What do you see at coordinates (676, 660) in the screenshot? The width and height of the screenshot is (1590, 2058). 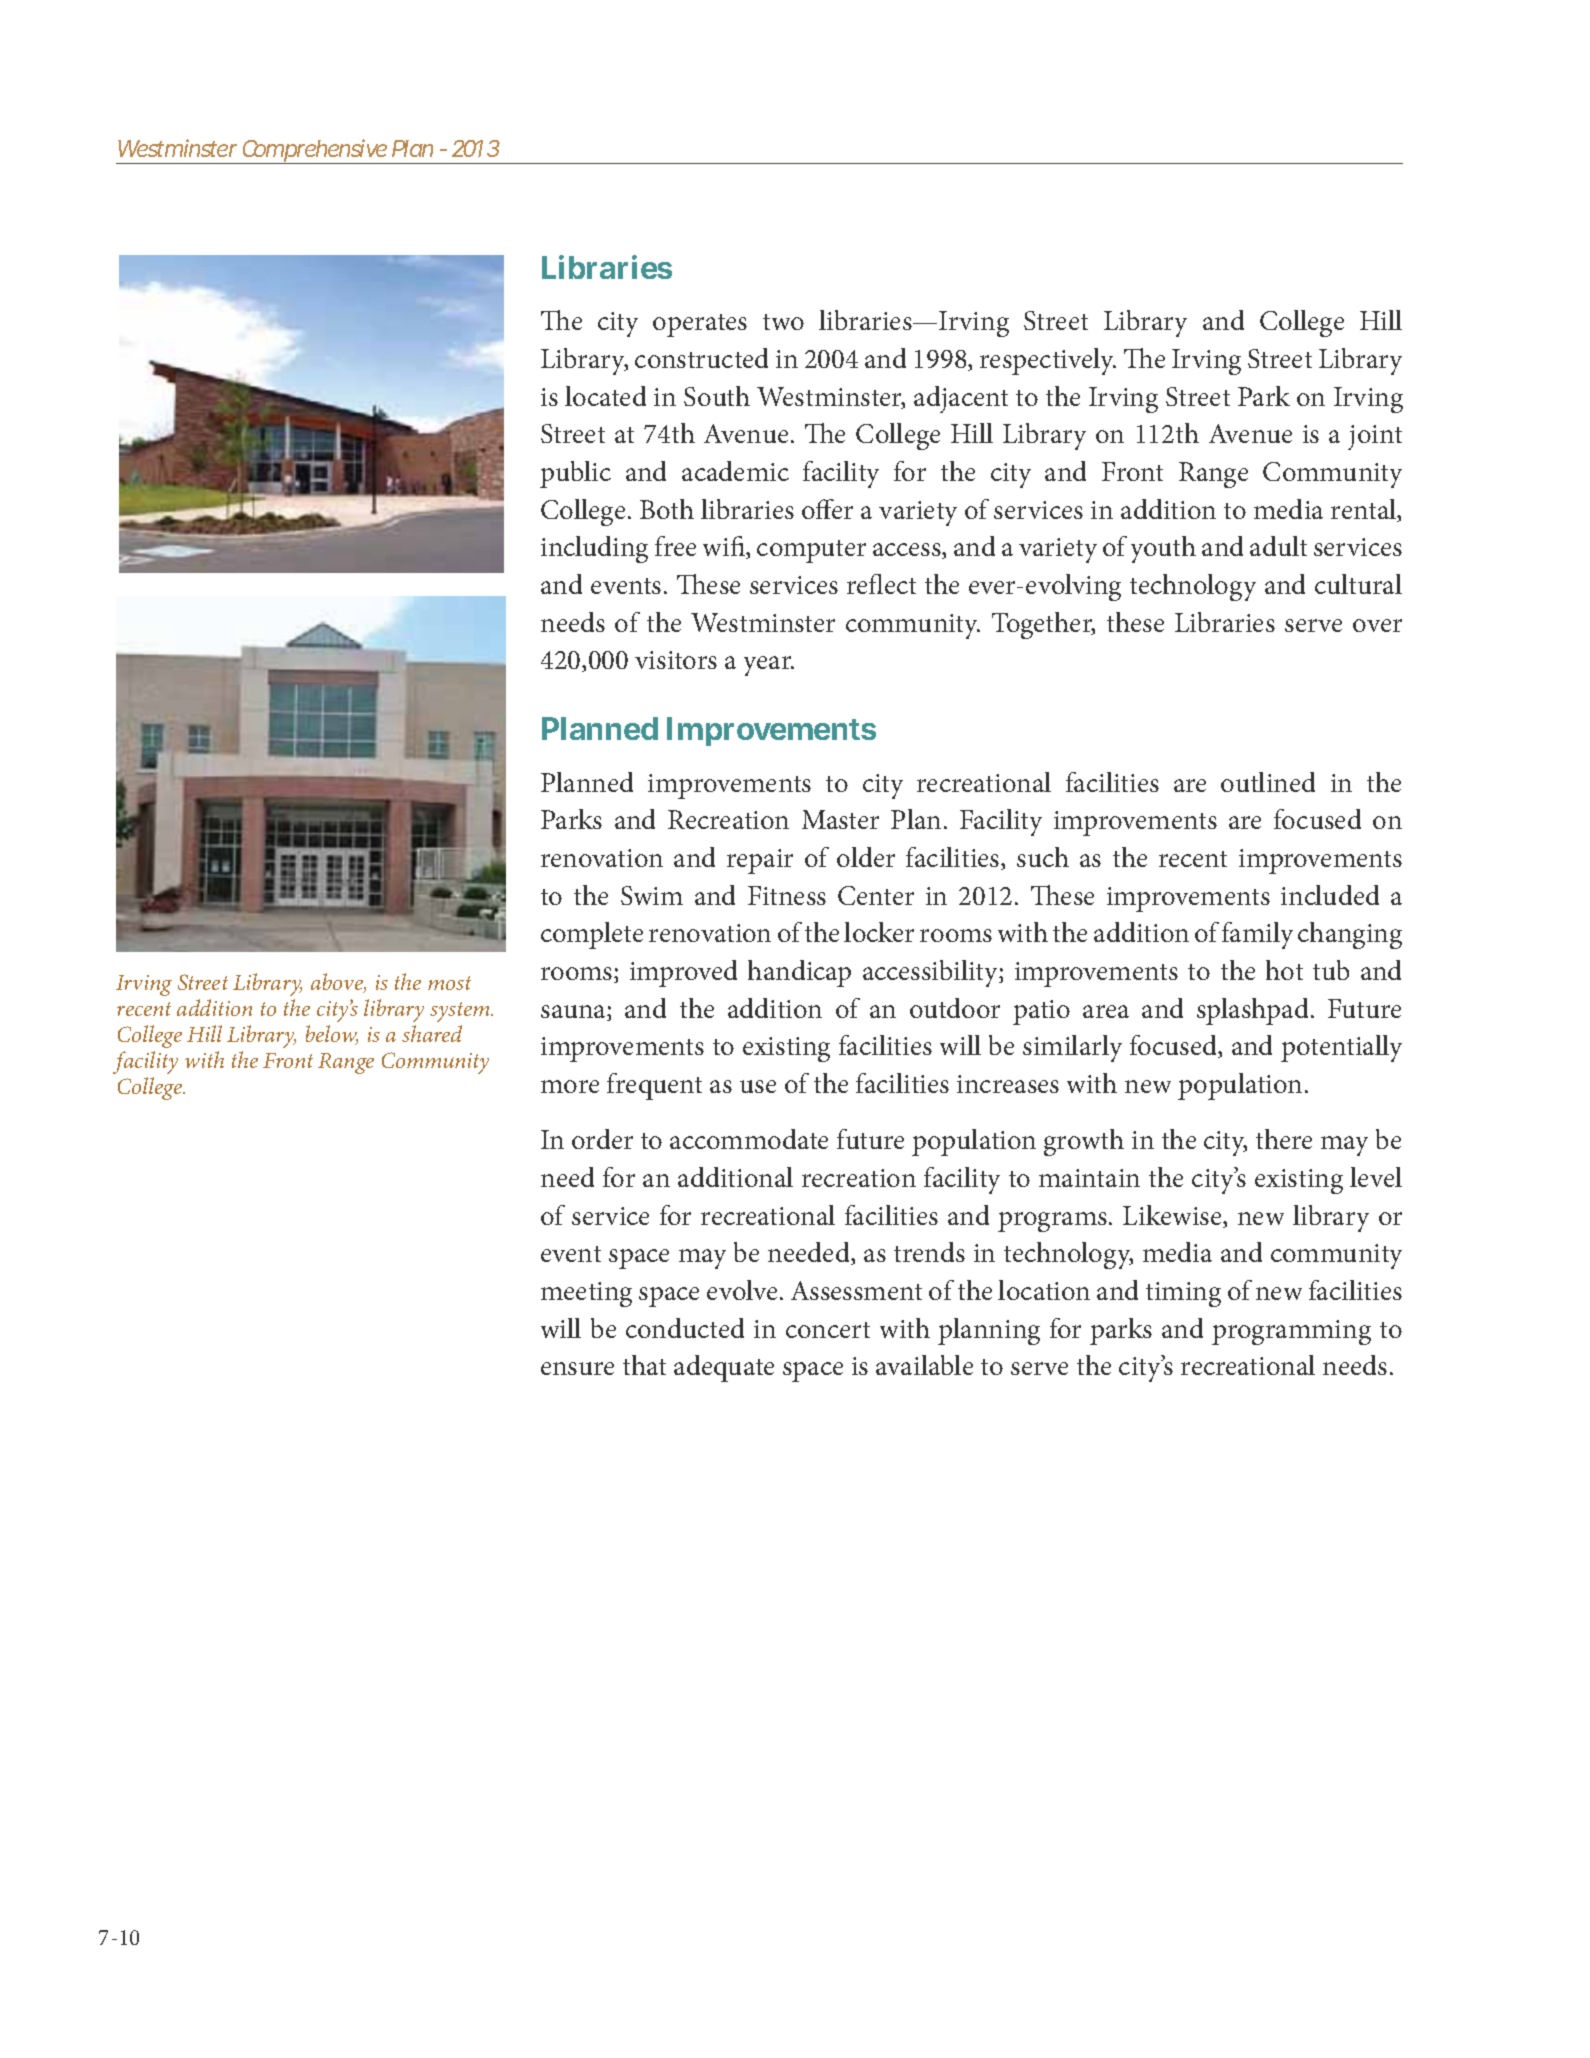 I see `visitors` at bounding box center [676, 660].
